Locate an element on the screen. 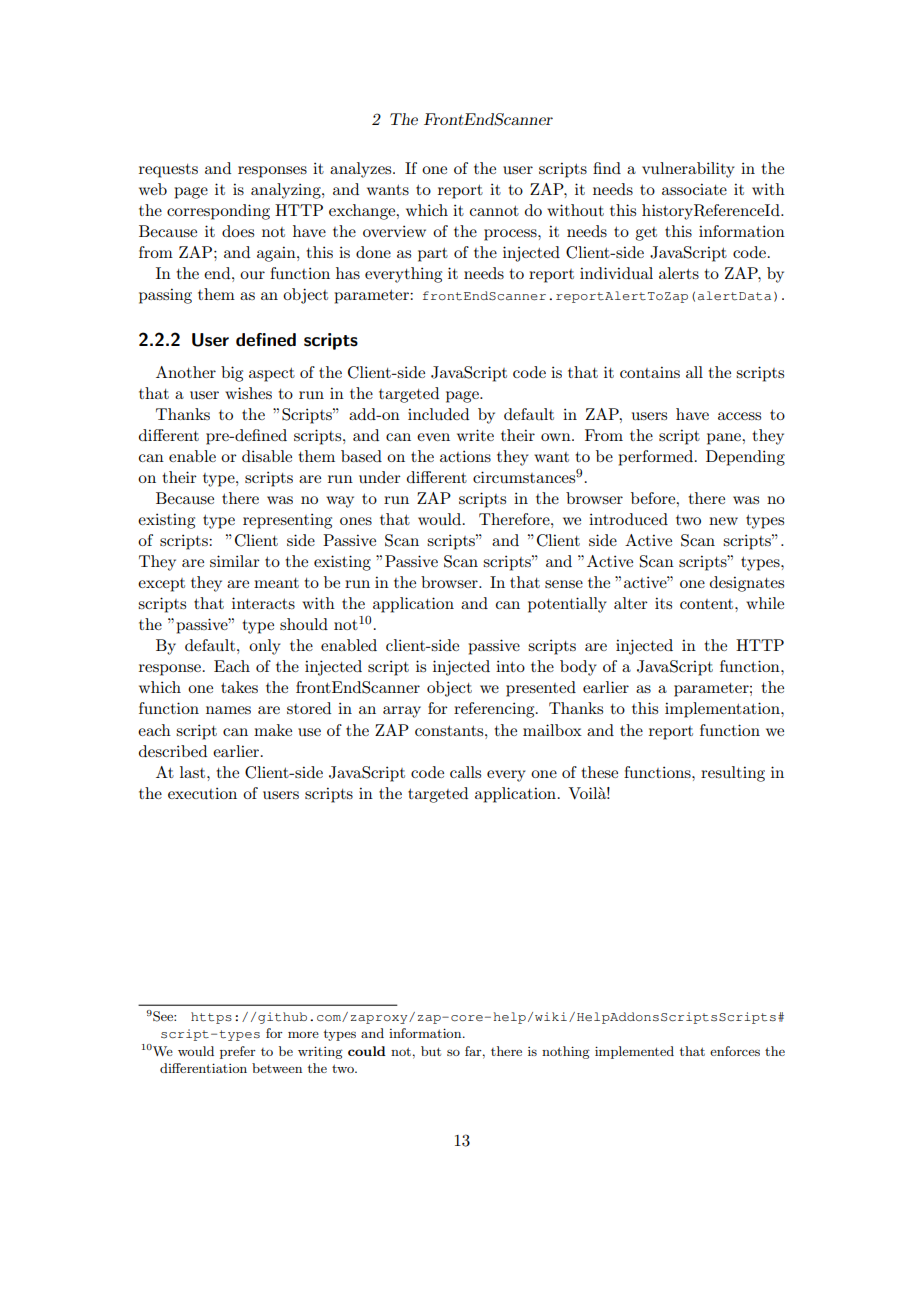 The image size is (924, 1308). cannot is located at coordinates (494, 211).
